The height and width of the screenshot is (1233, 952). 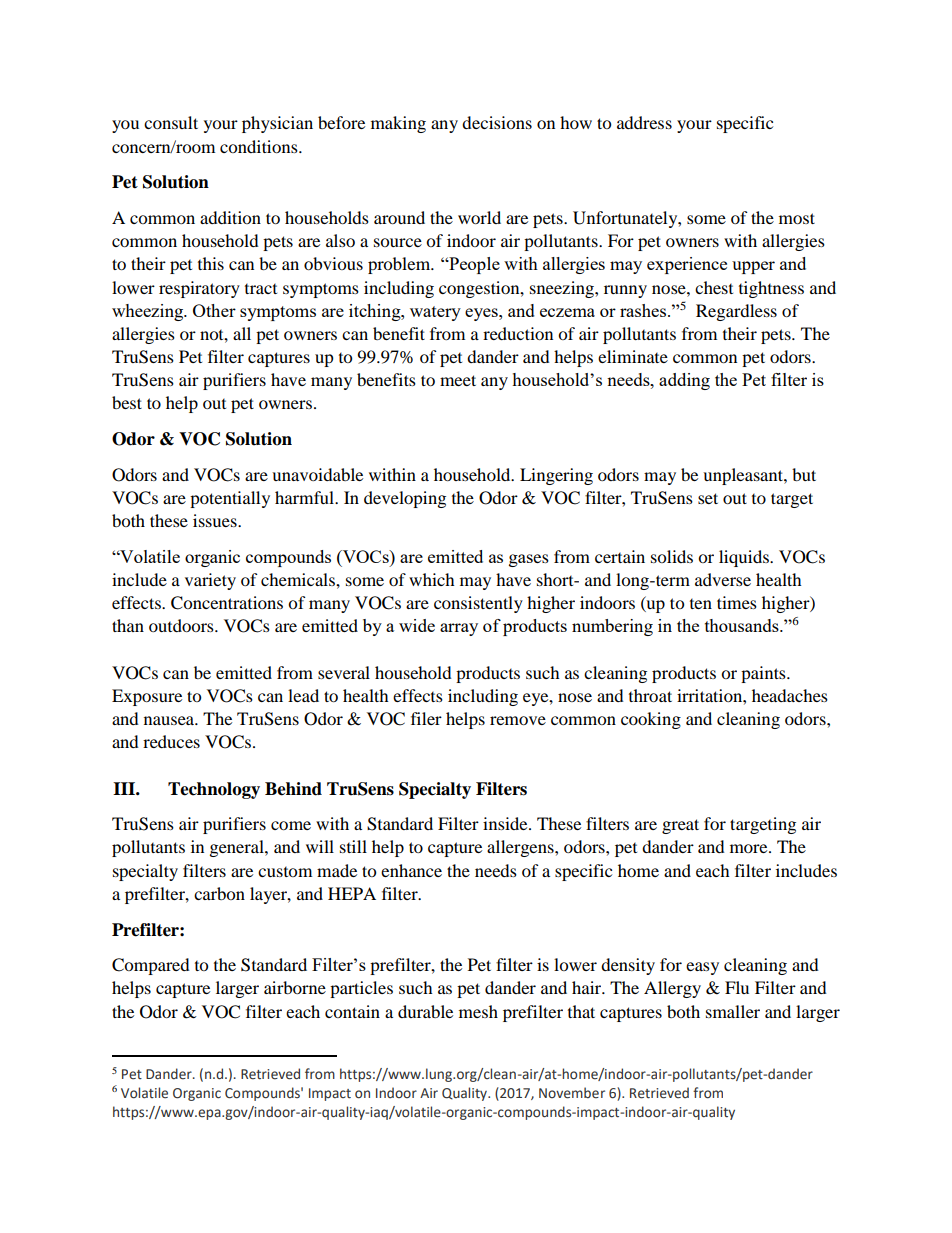 What do you see at coordinates (733, 1011) in the screenshot?
I see `smaller` at bounding box center [733, 1011].
